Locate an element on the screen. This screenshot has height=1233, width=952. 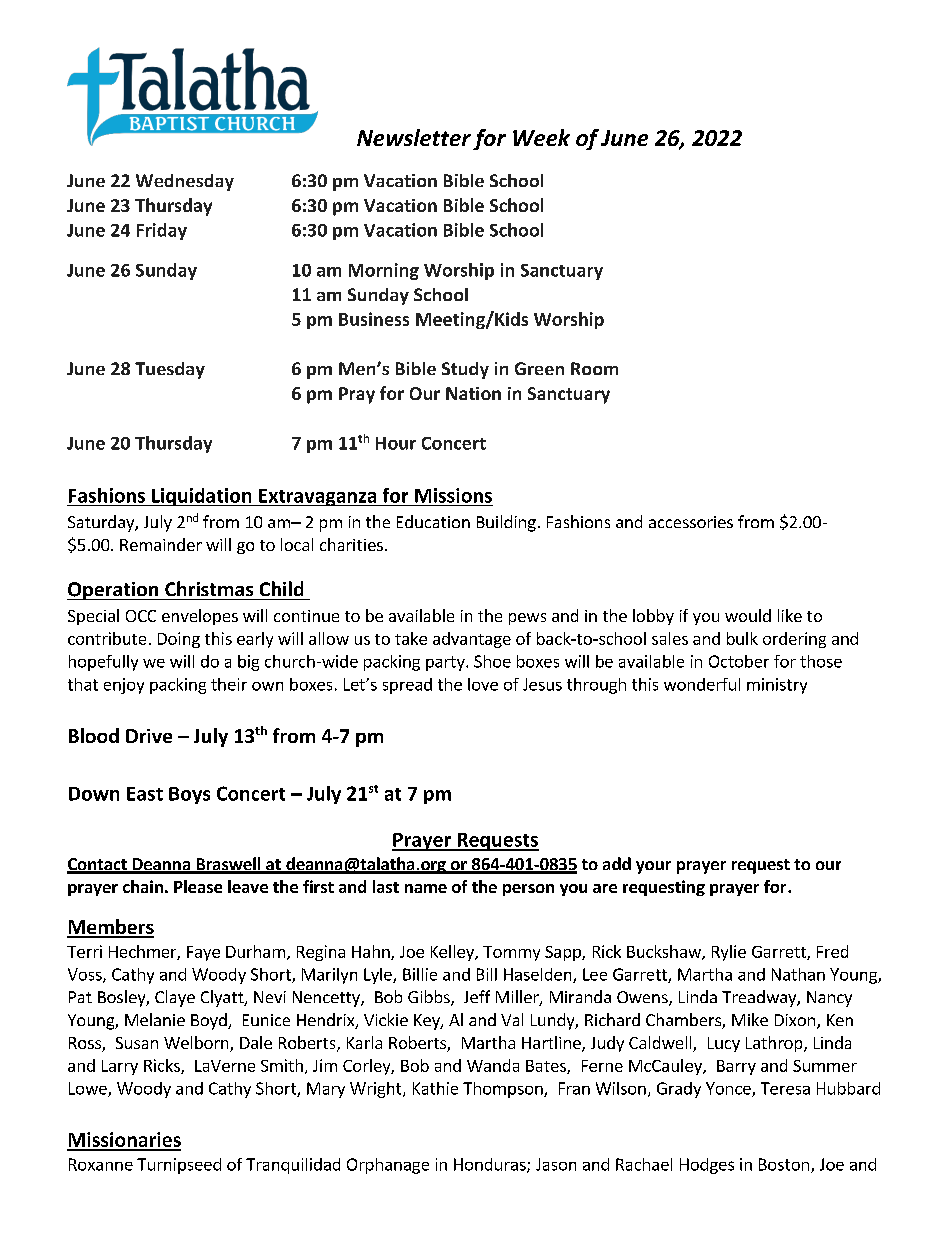
Missionaries is located at coordinates (124, 1141).
